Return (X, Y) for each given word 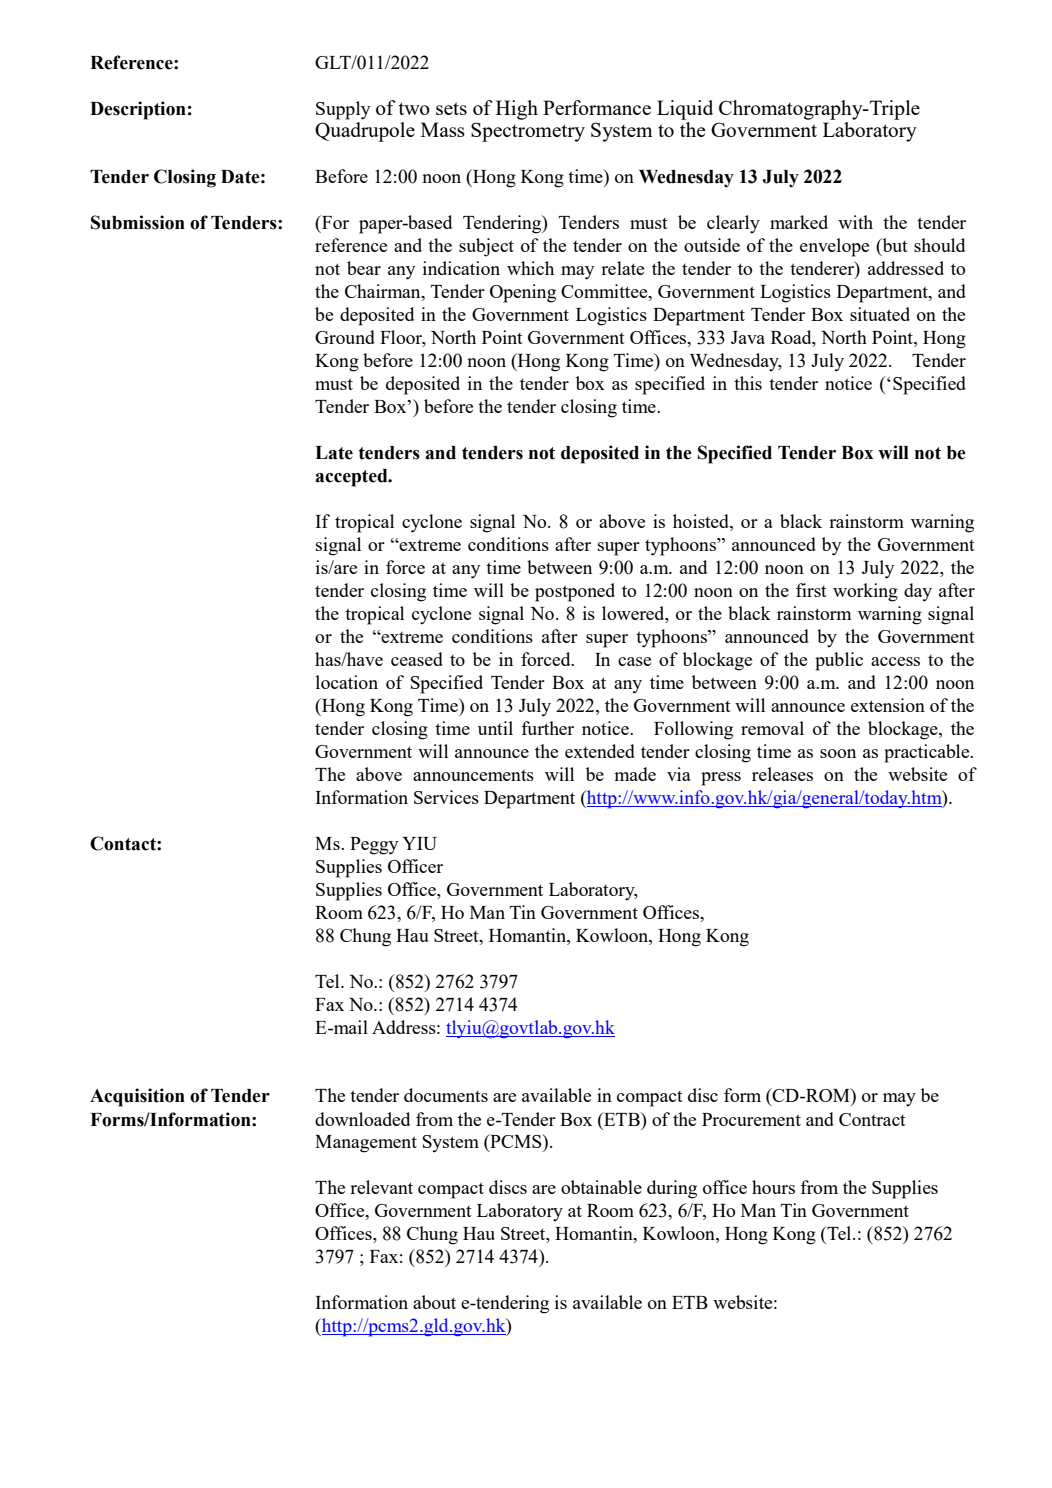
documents (446, 1095)
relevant (381, 1187)
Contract (872, 1119)
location (347, 682)
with (855, 222)
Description (138, 110)
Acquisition (137, 1097)
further (547, 728)
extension (888, 705)
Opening (523, 293)
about (434, 1302)
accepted (352, 478)
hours (773, 1187)
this (748, 383)
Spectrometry (528, 132)
